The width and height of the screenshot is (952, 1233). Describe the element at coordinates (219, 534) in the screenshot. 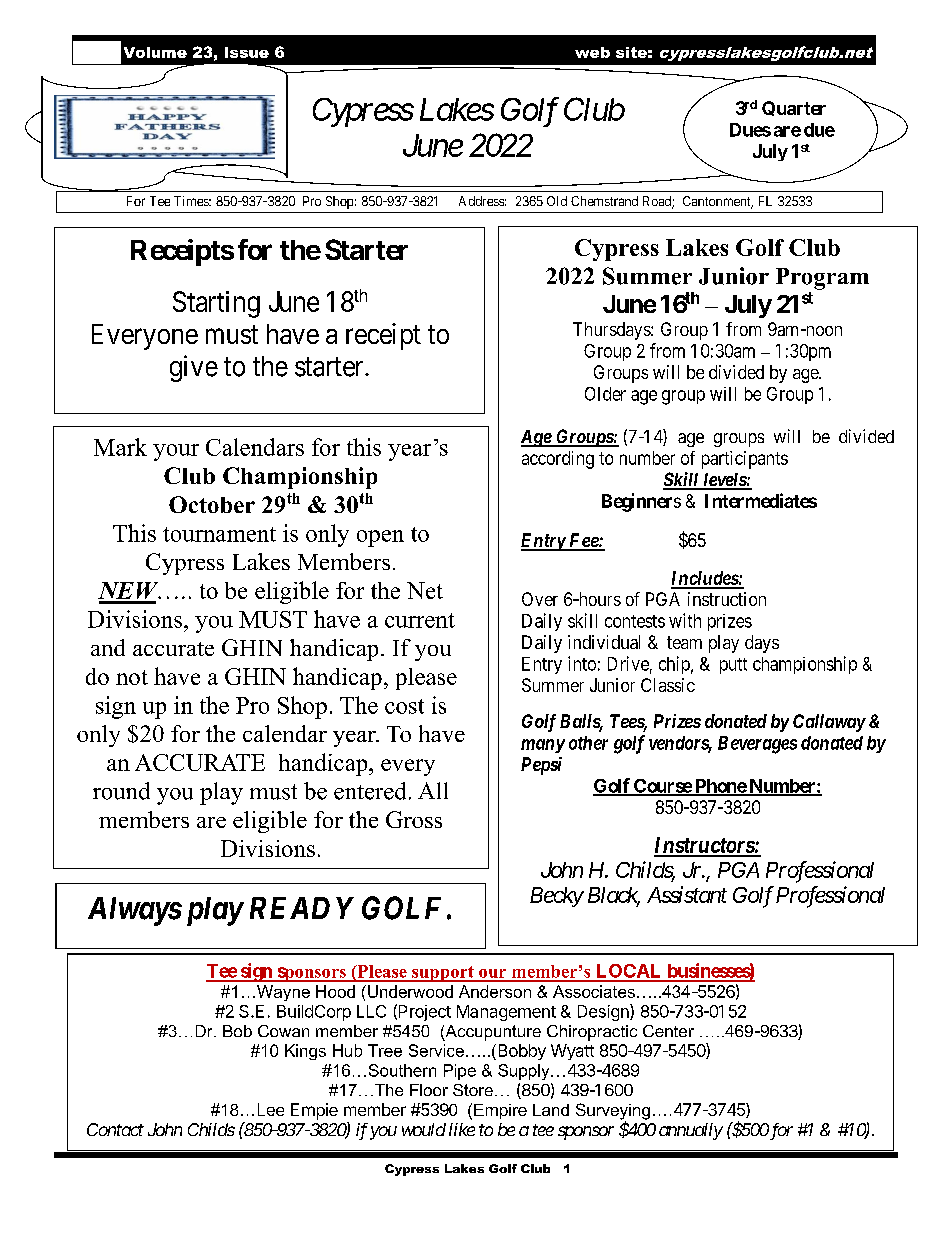

I see `tournament` at that location.
